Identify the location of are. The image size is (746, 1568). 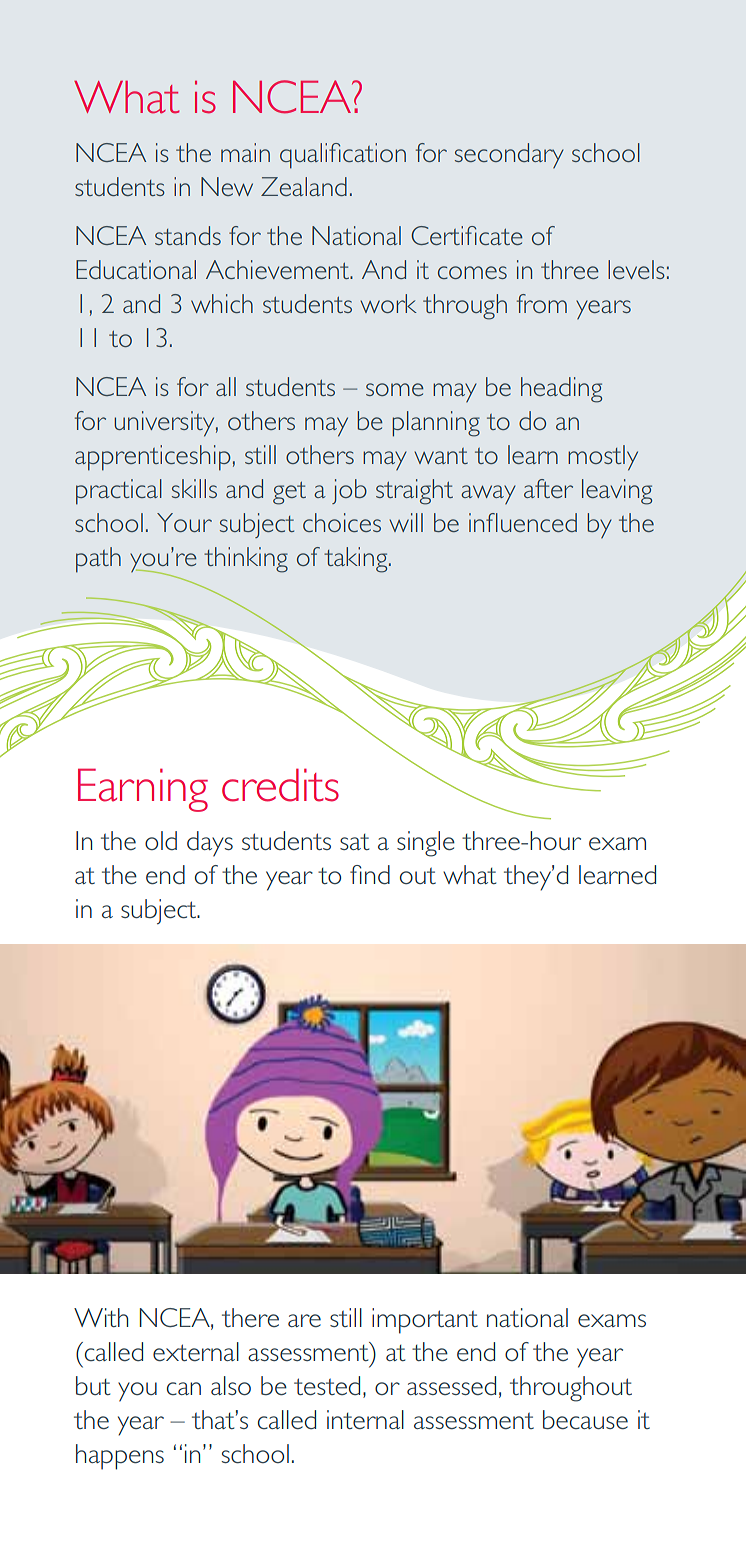
(304, 1320).
